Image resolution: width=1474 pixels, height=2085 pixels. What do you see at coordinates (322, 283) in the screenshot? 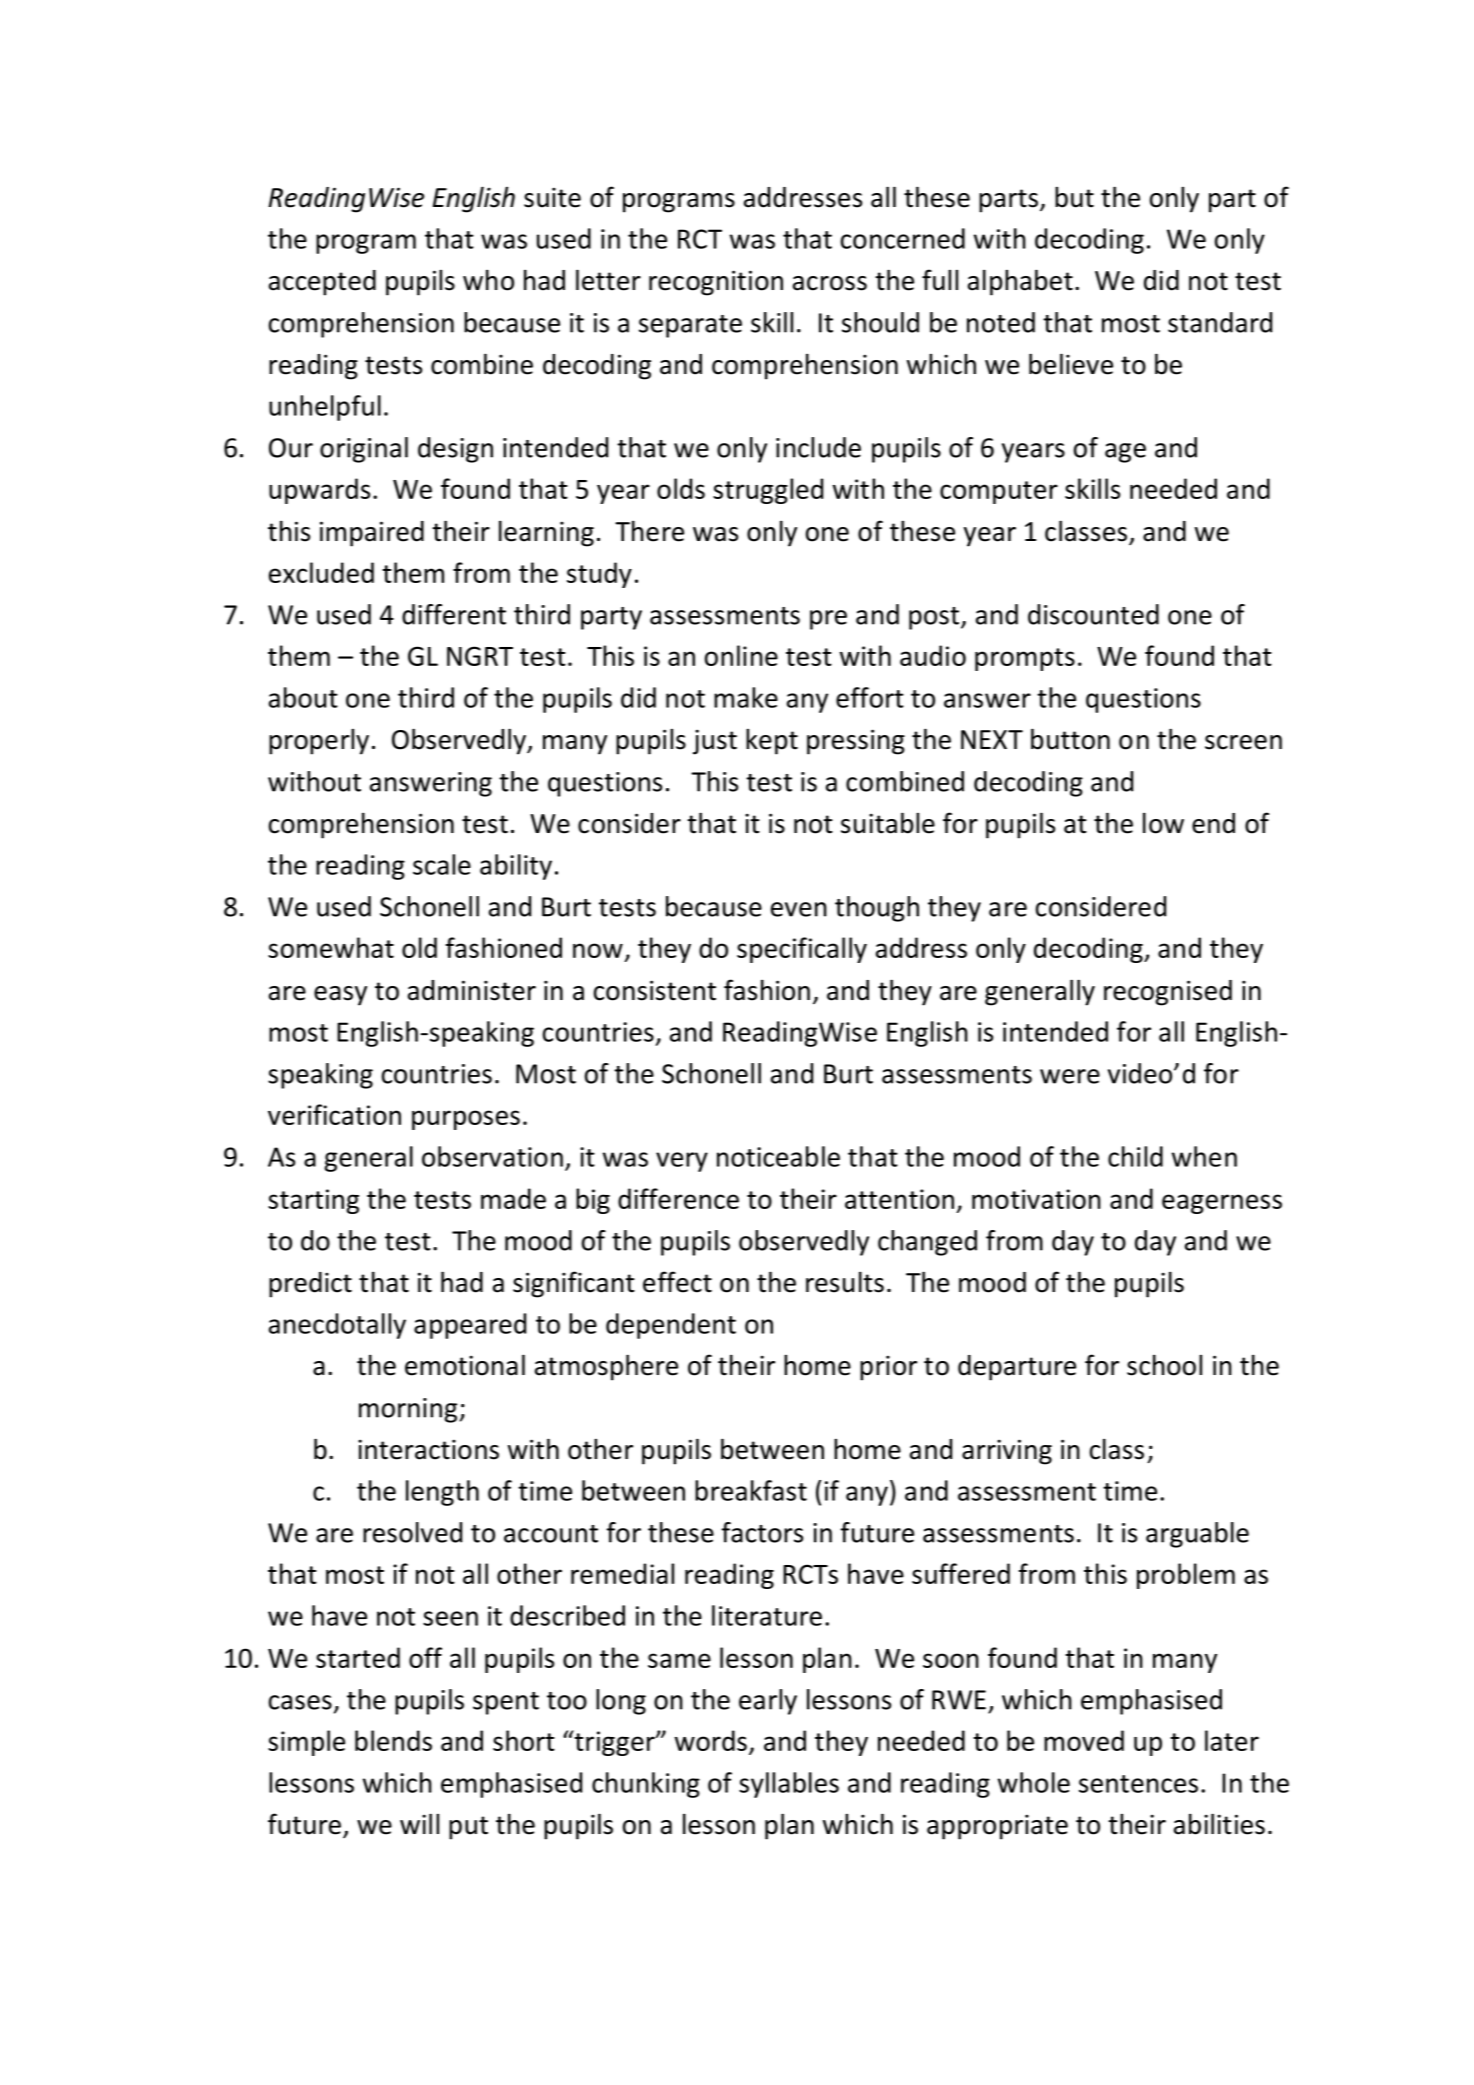
I see `accepted` at bounding box center [322, 283].
